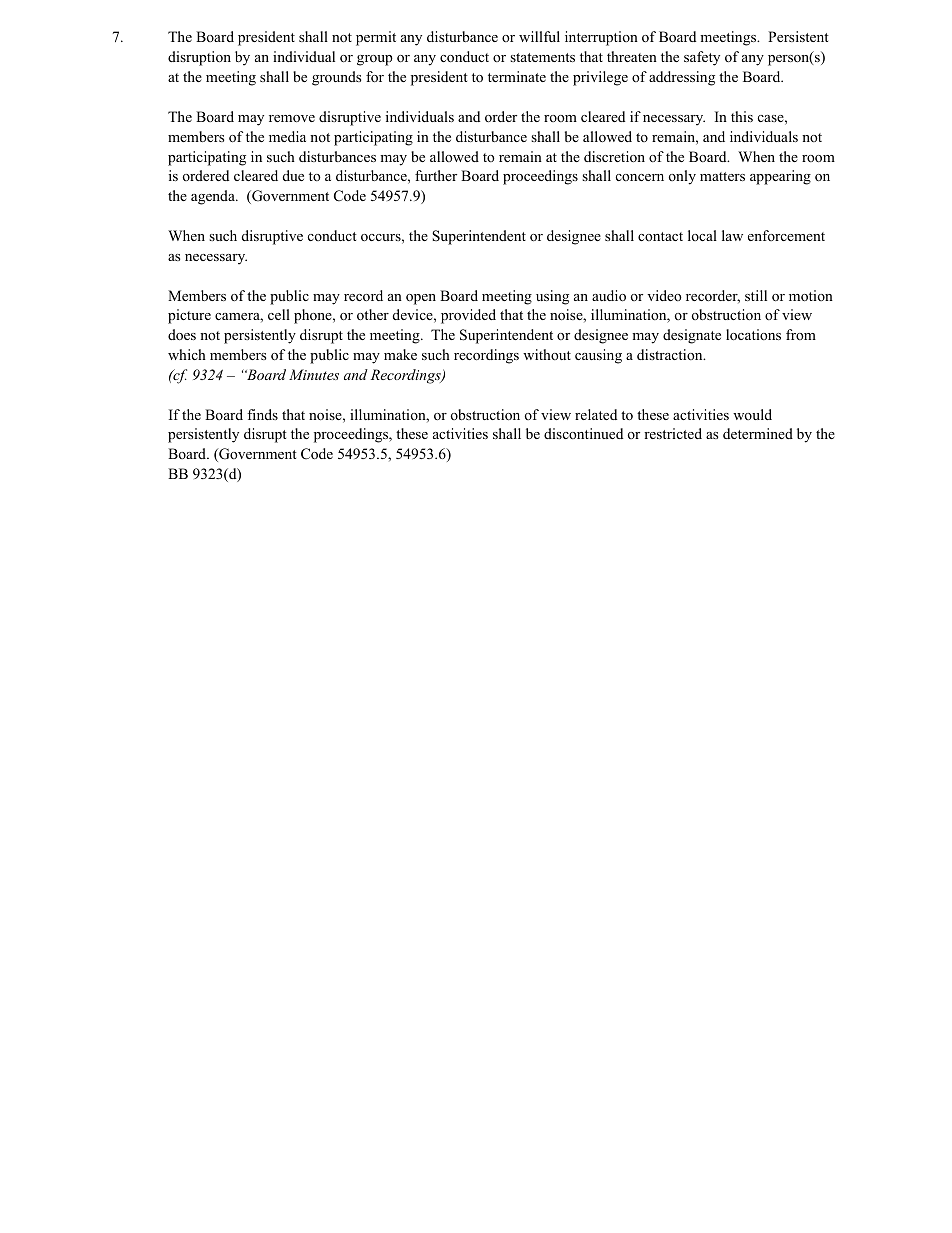  What do you see at coordinates (376, 38) in the image?
I see `permit` at bounding box center [376, 38].
